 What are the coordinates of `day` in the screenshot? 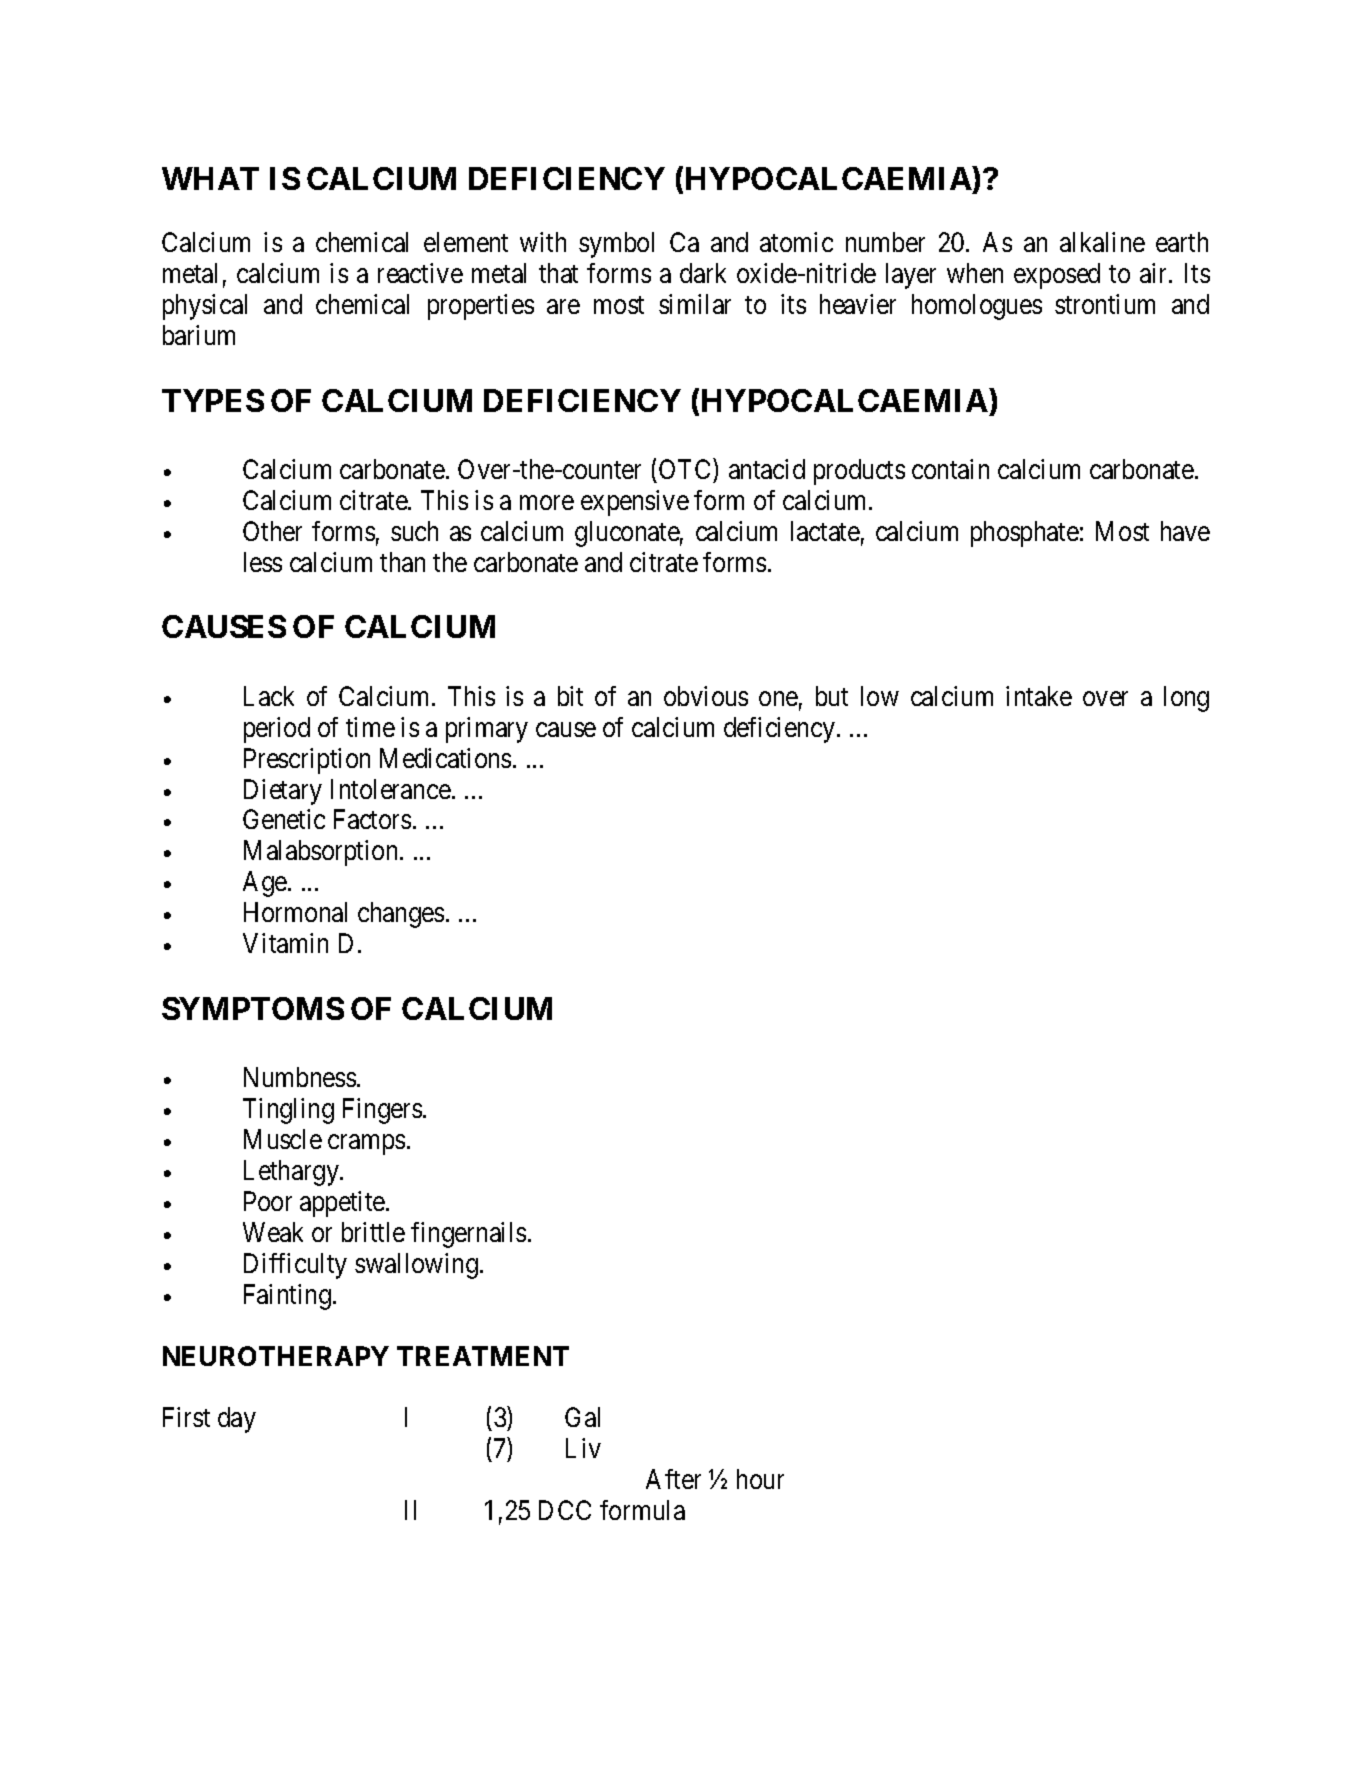 It's located at (237, 1420).
